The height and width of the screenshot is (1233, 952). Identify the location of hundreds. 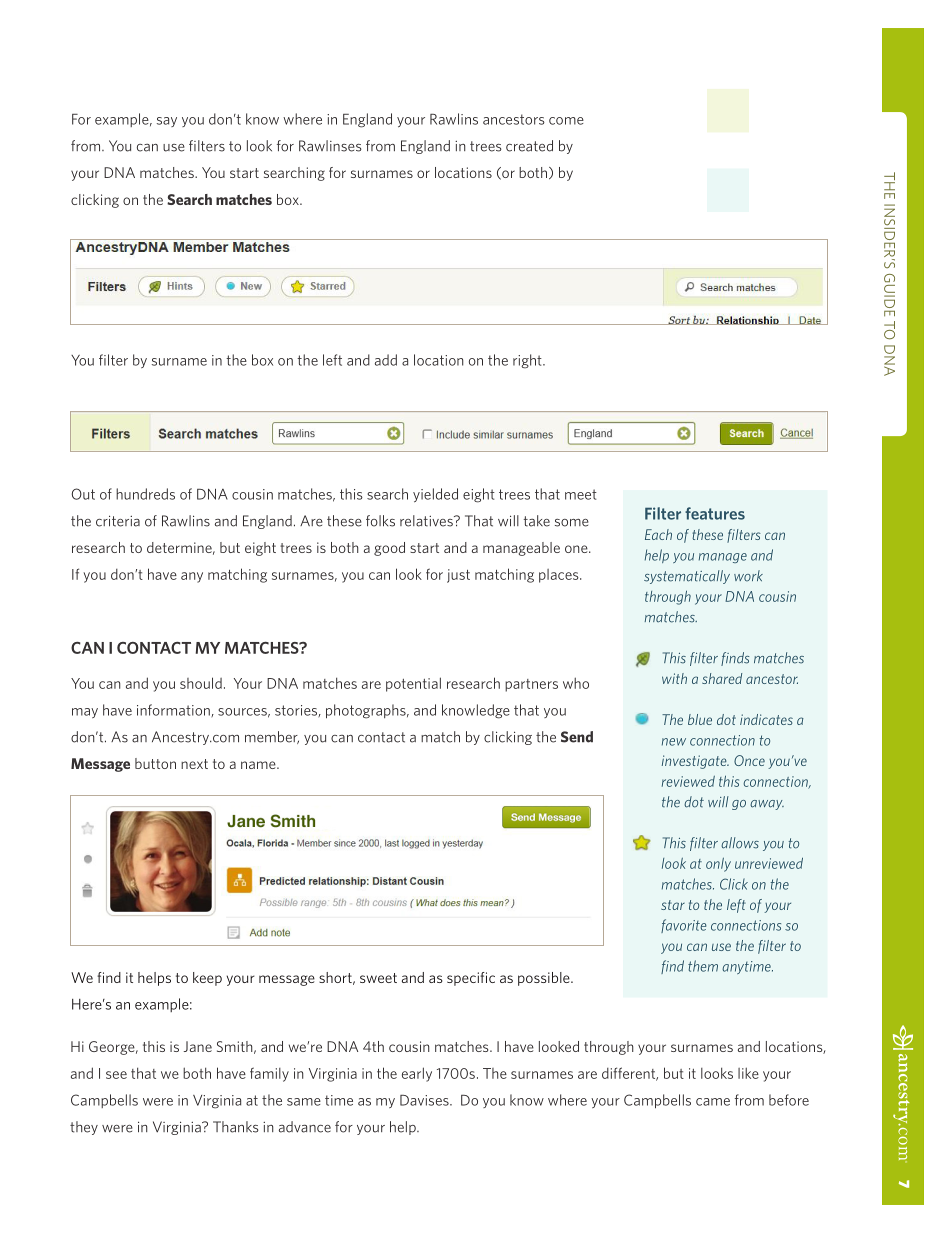
(145, 494).
